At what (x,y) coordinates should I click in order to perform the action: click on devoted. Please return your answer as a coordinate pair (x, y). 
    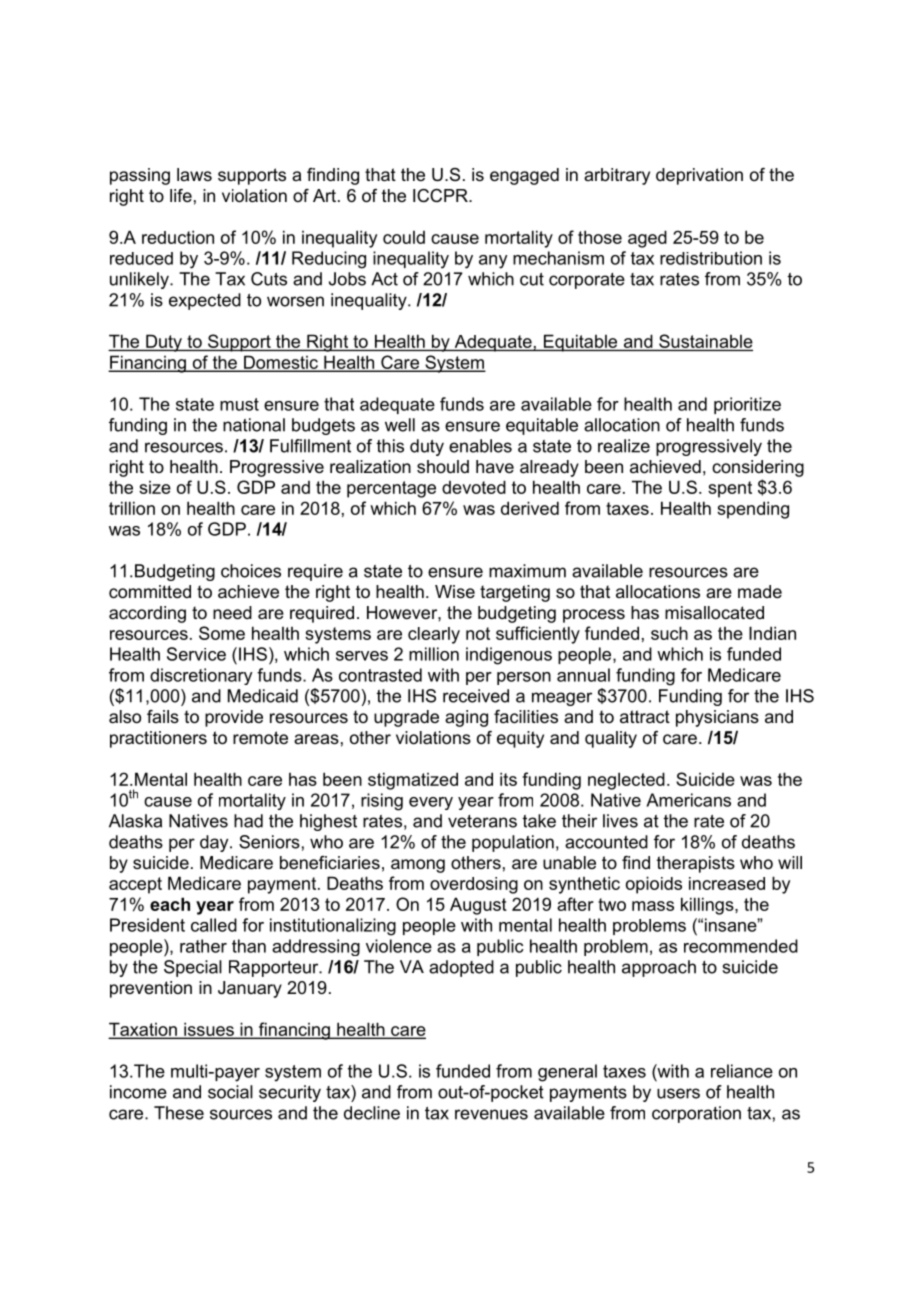
    Looking at the image, I should click on (474, 487).
